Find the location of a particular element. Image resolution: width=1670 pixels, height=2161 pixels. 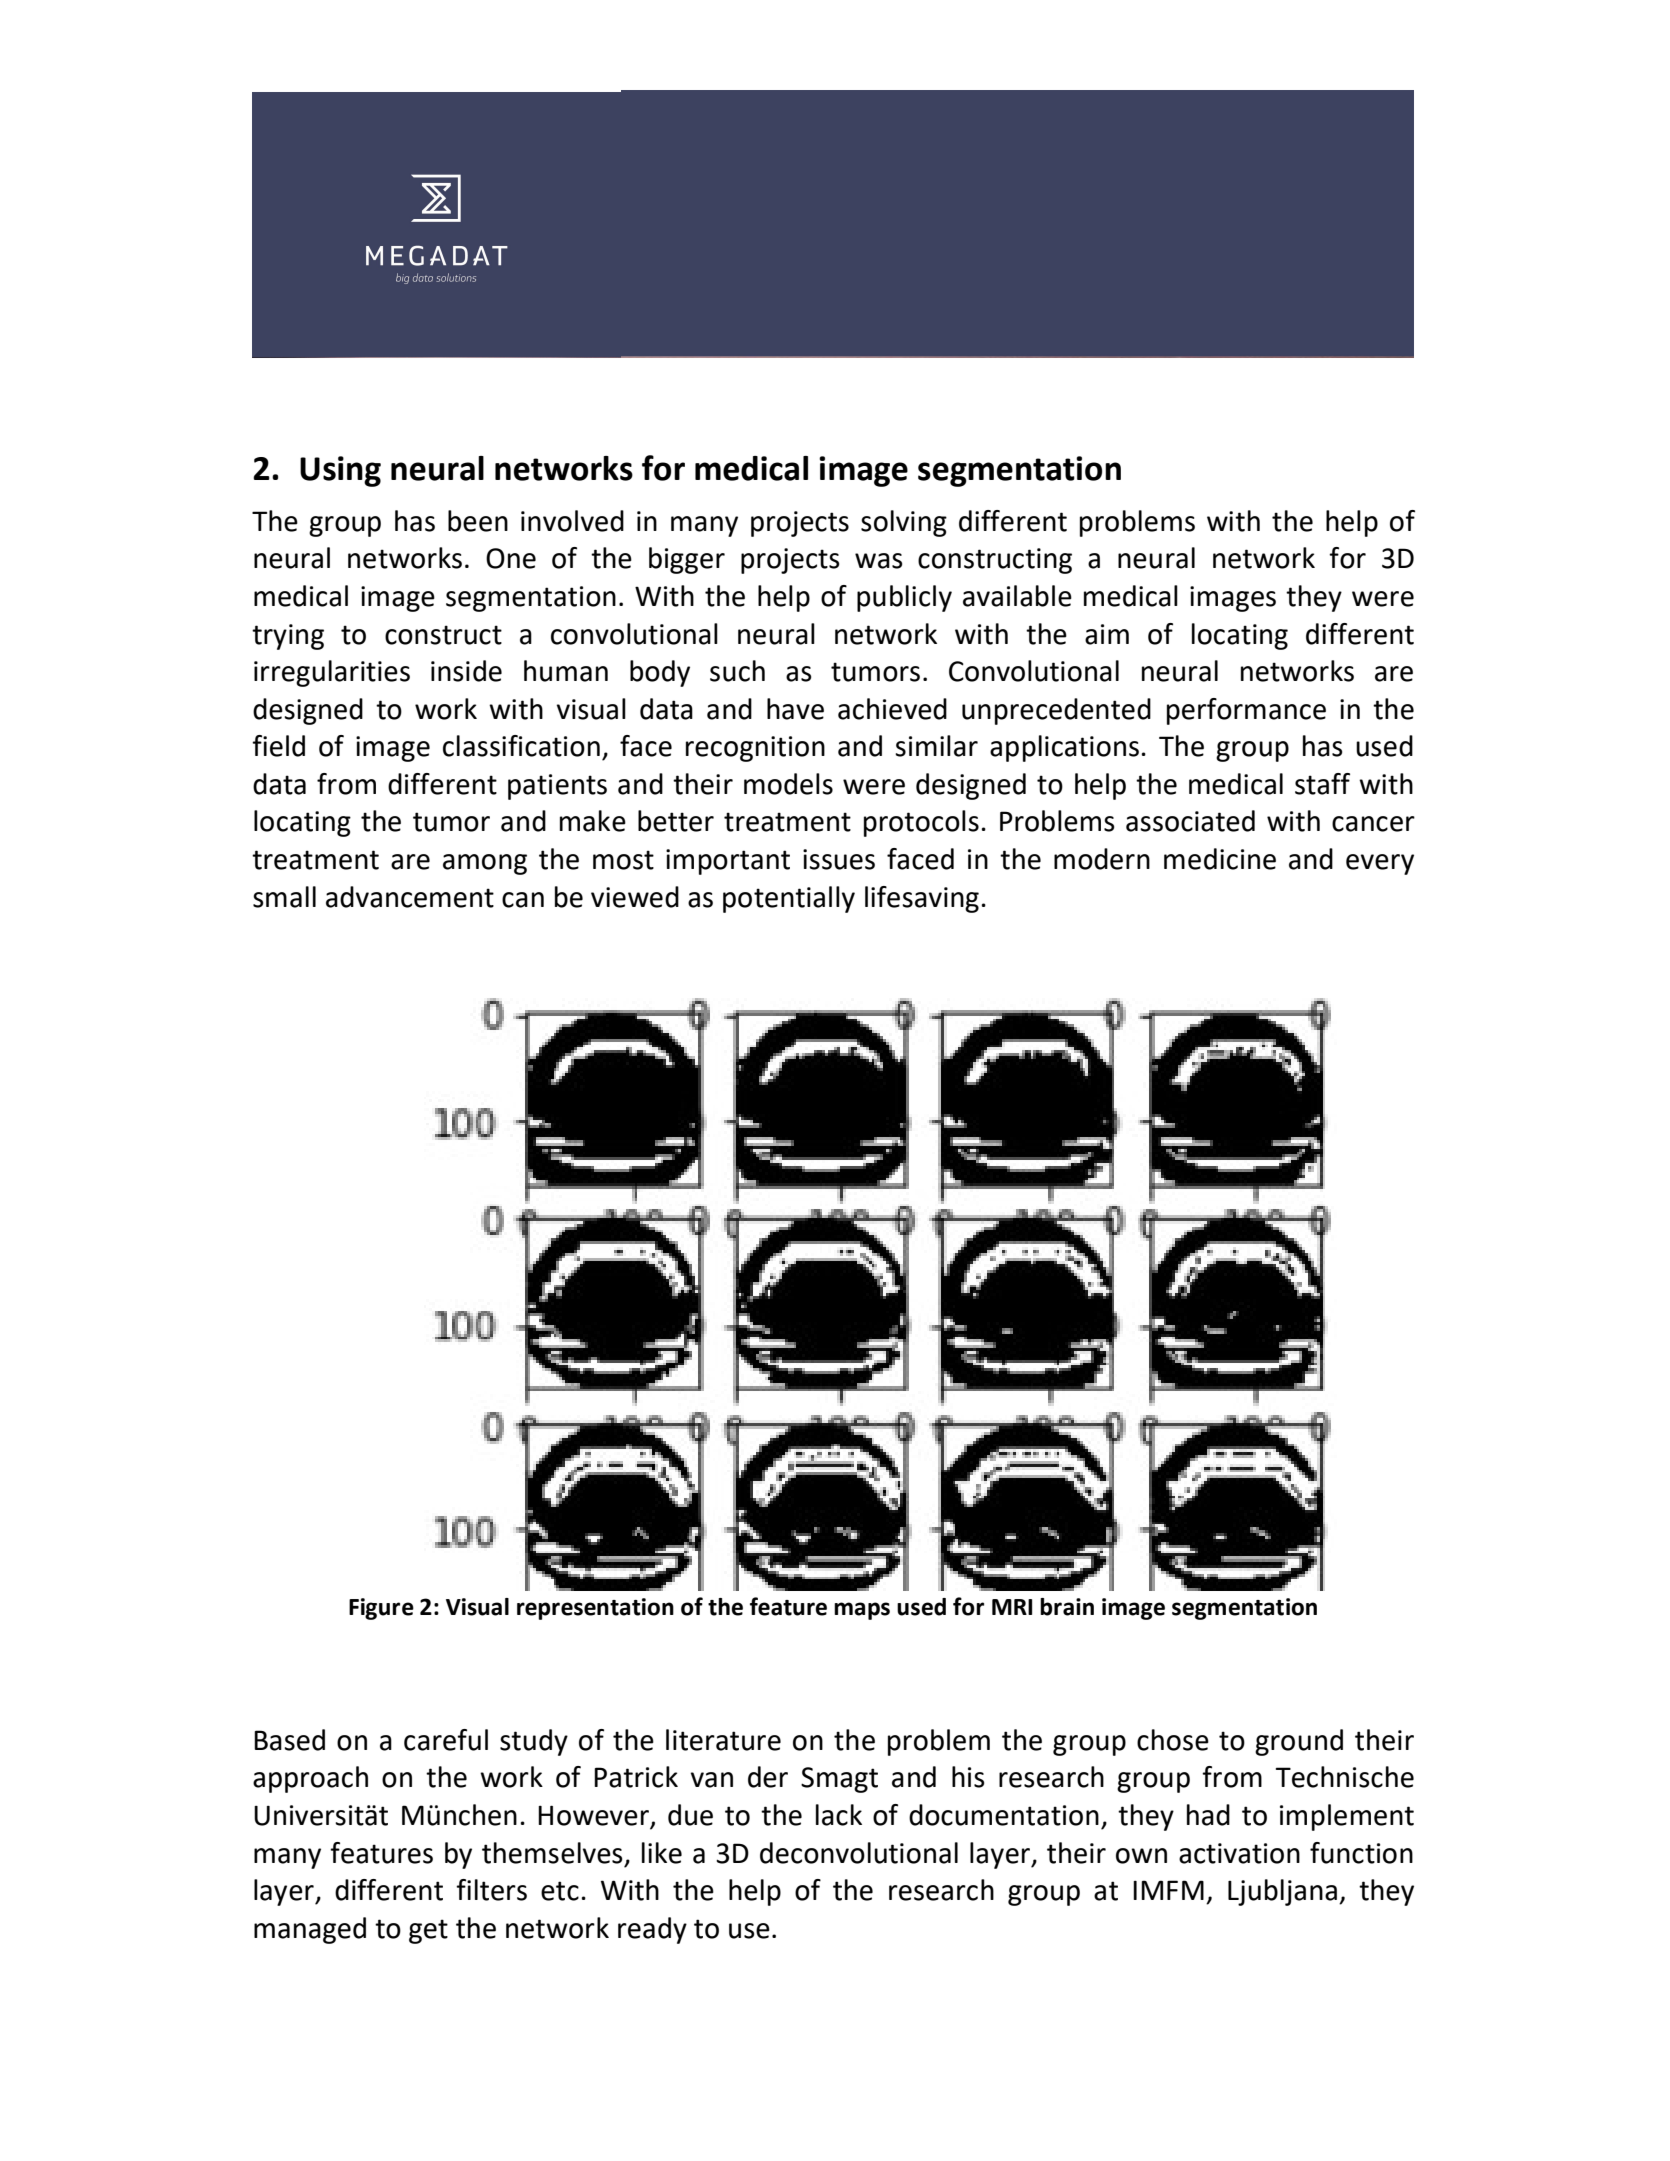

lack is located at coordinates (839, 1815).
